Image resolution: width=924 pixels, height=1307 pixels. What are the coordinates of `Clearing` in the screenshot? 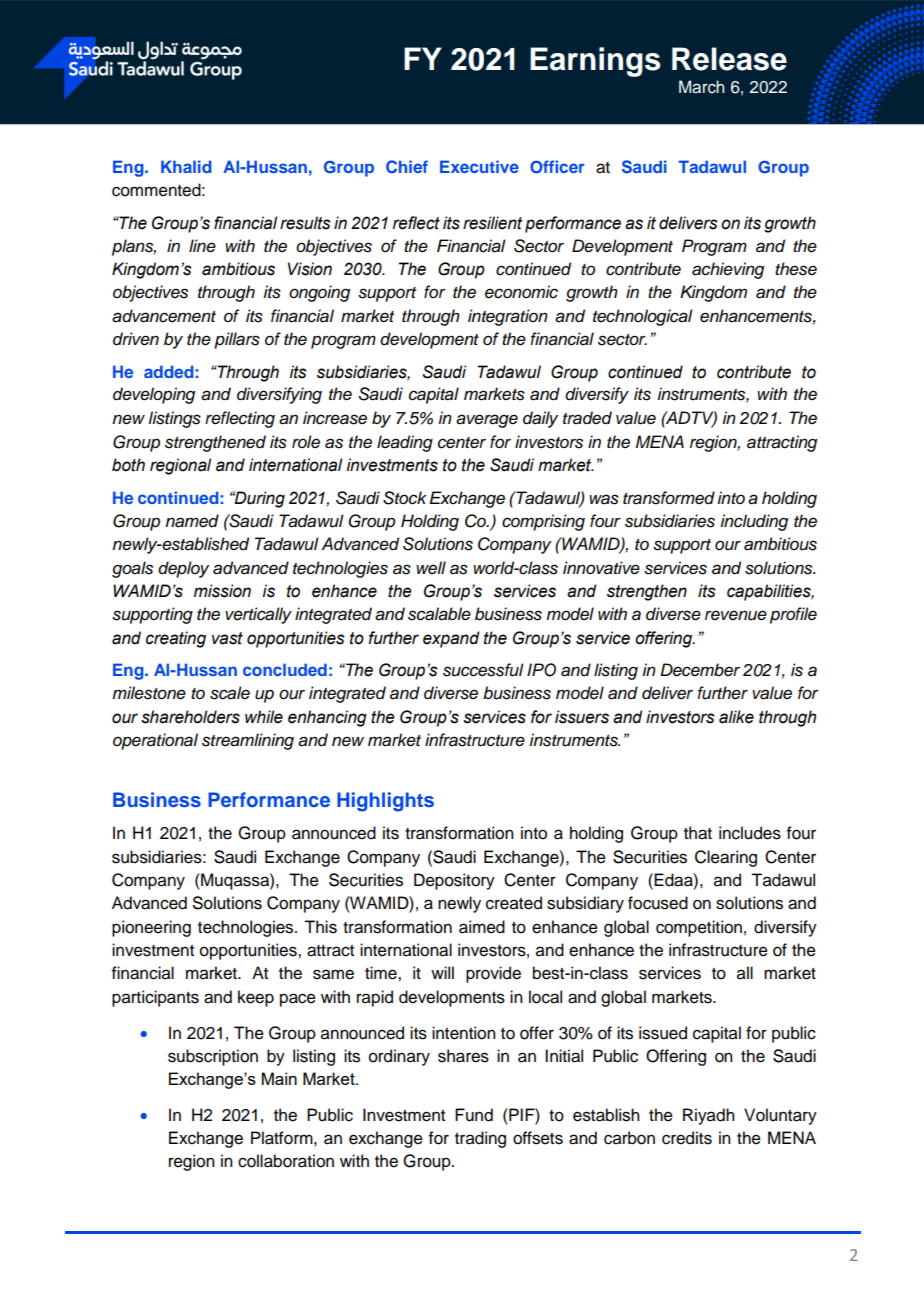 It's located at (726, 858).
